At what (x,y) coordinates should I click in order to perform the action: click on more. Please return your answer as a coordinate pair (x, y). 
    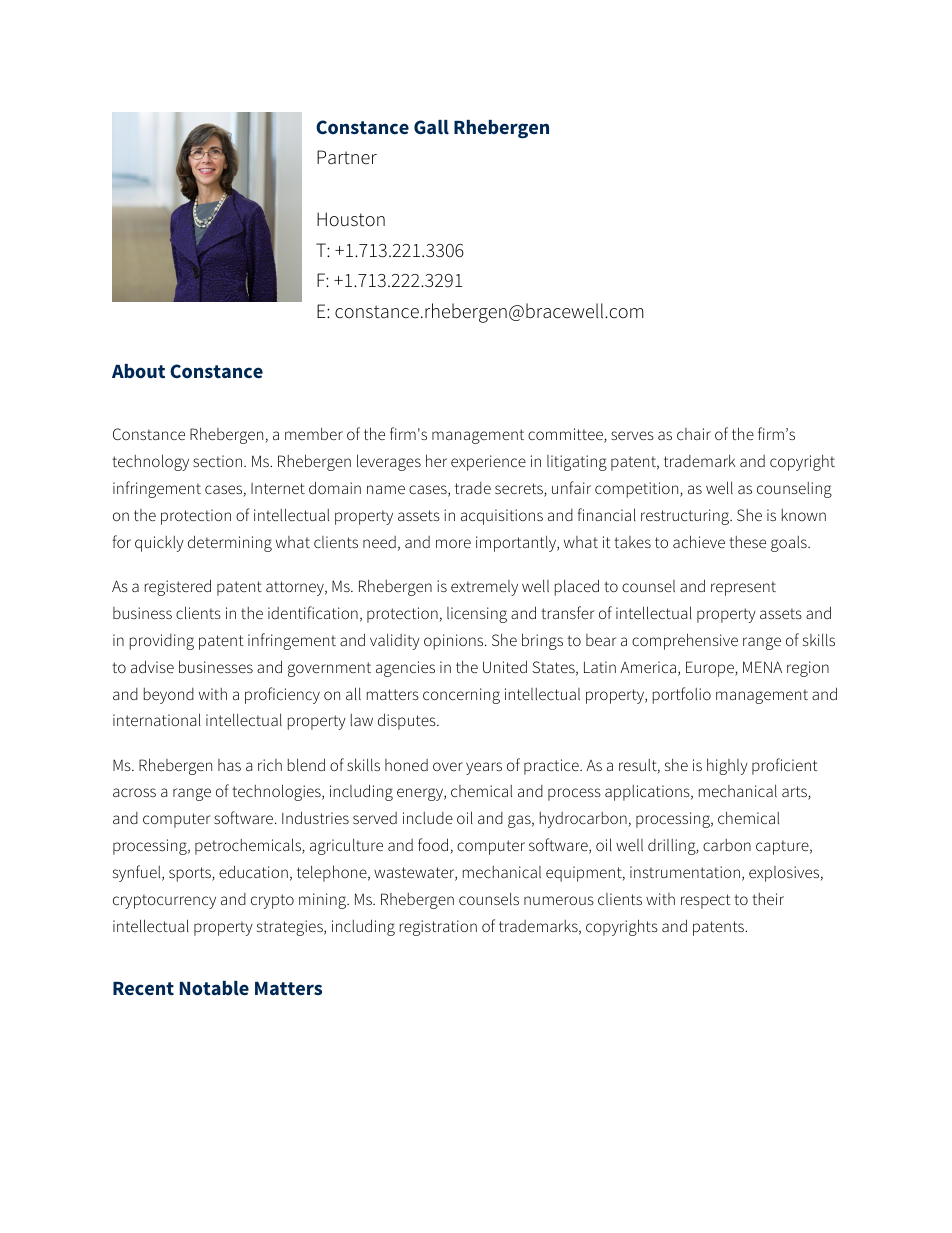
    Looking at the image, I should click on (453, 543).
